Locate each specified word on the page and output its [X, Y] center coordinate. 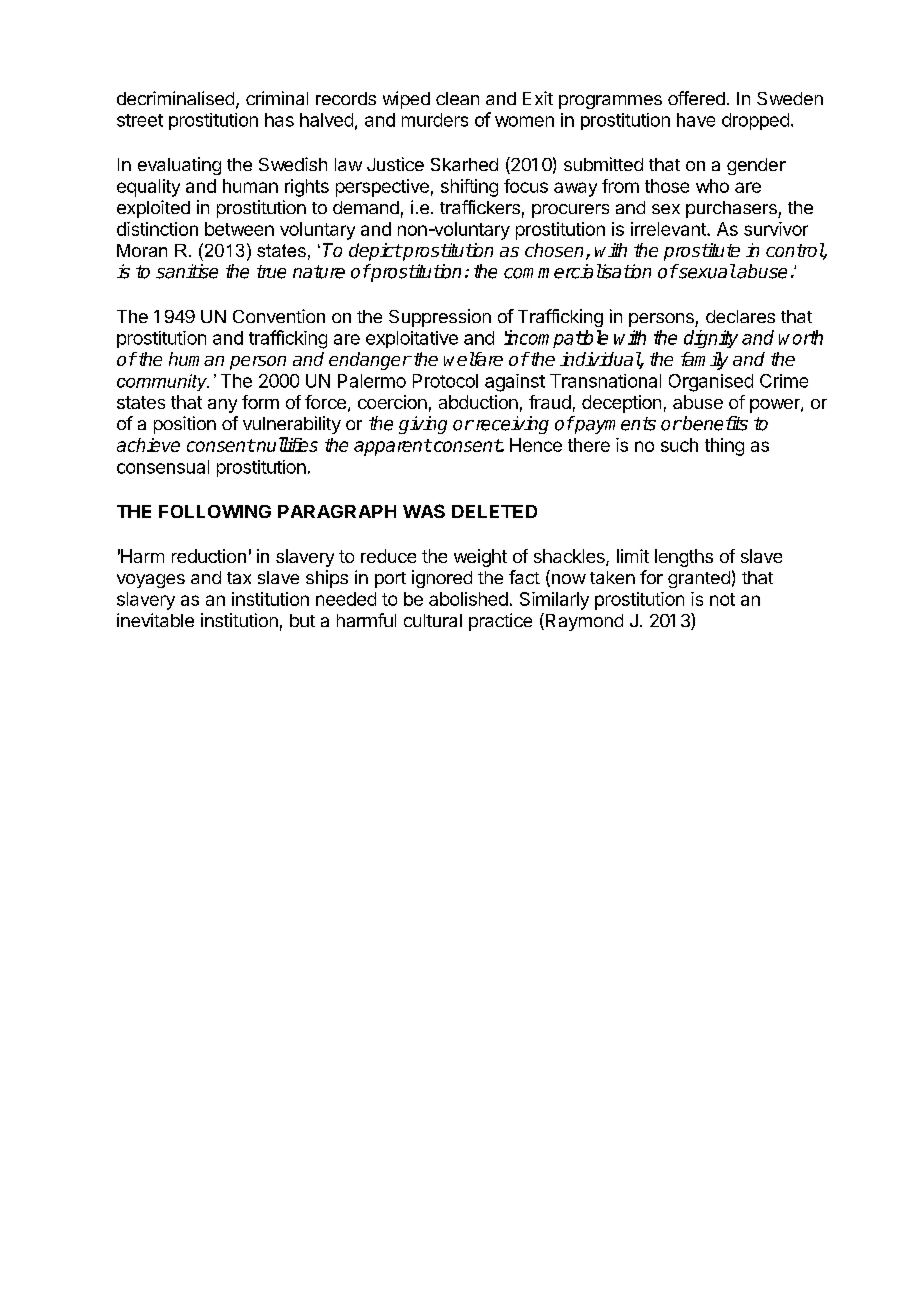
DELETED [494, 511]
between [239, 229]
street [140, 120]
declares [740, 316]
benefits [714, 423]
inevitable [155, 620]
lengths [684, 558]
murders [435, 120]
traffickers [480, 207]
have [696, 120]
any [222, 406]
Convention [279, 316]
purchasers [732, 209]
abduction [478, 402]
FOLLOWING [215, 511]
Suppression [440, 318]
